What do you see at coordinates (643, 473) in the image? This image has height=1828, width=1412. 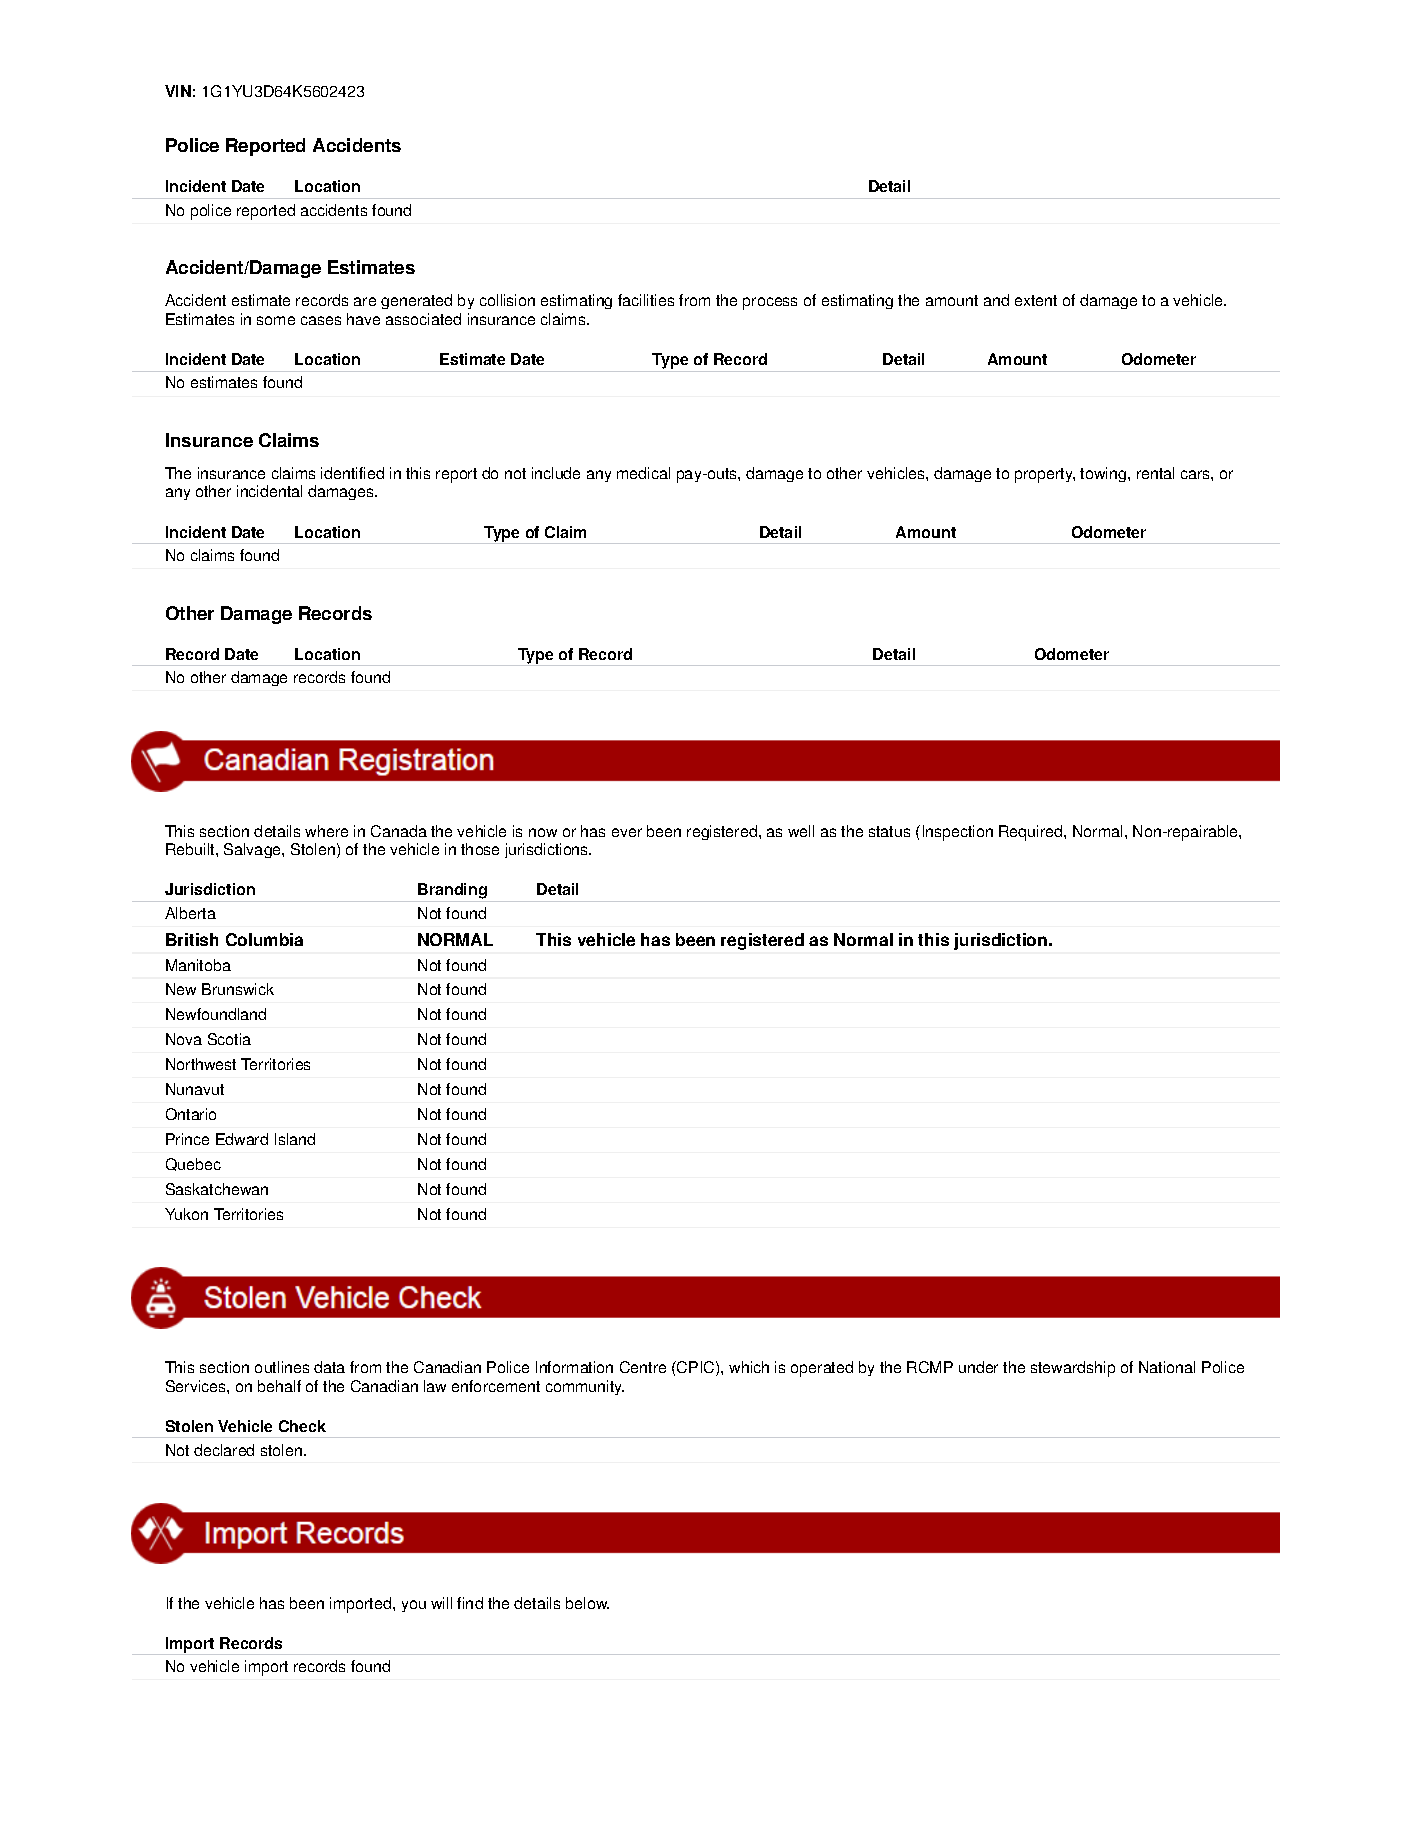 I see `medical` at bounding box center [643, 473].
